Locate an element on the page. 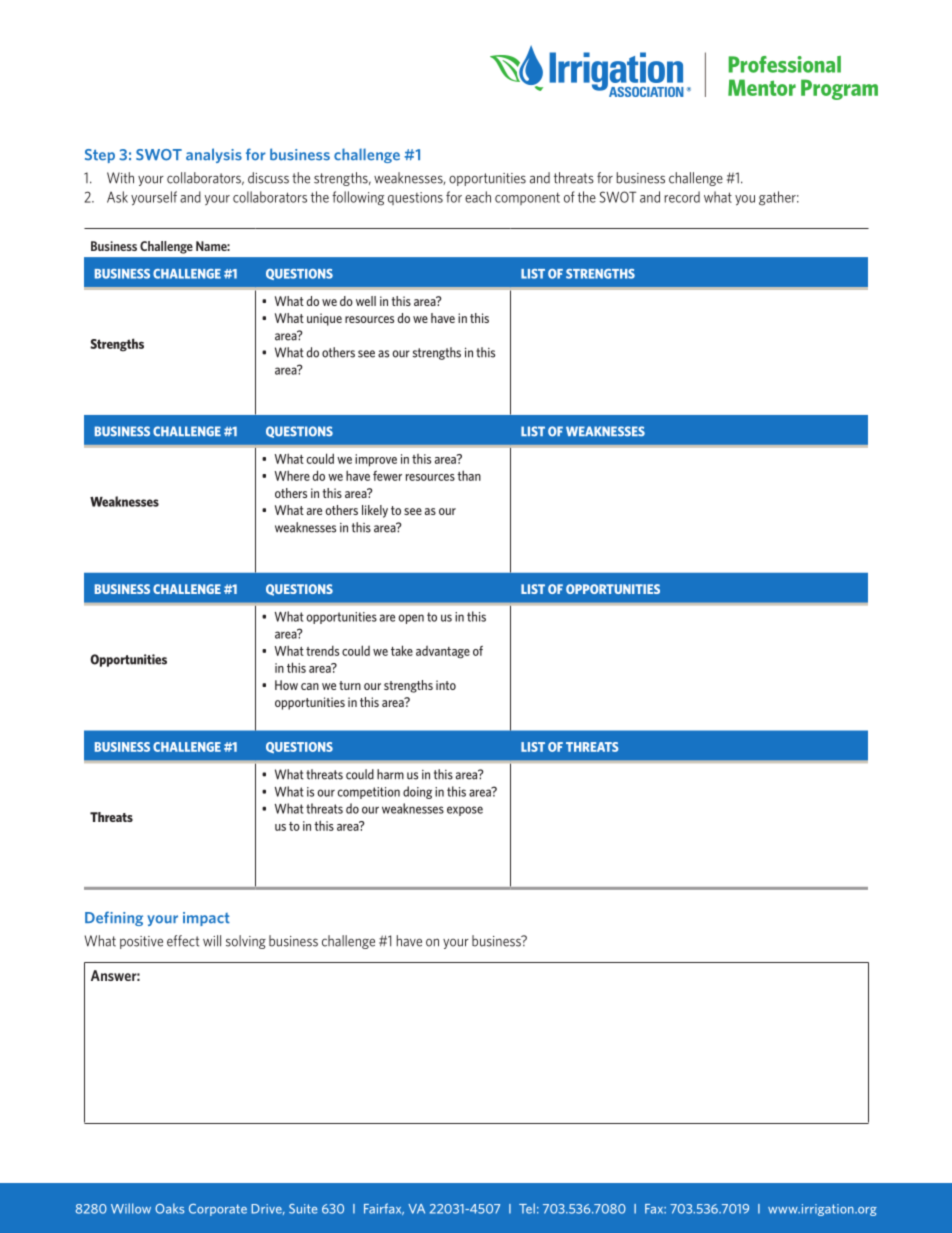 The width and height of the document is (952, 1233). than is located at coordinates (469, 475).
